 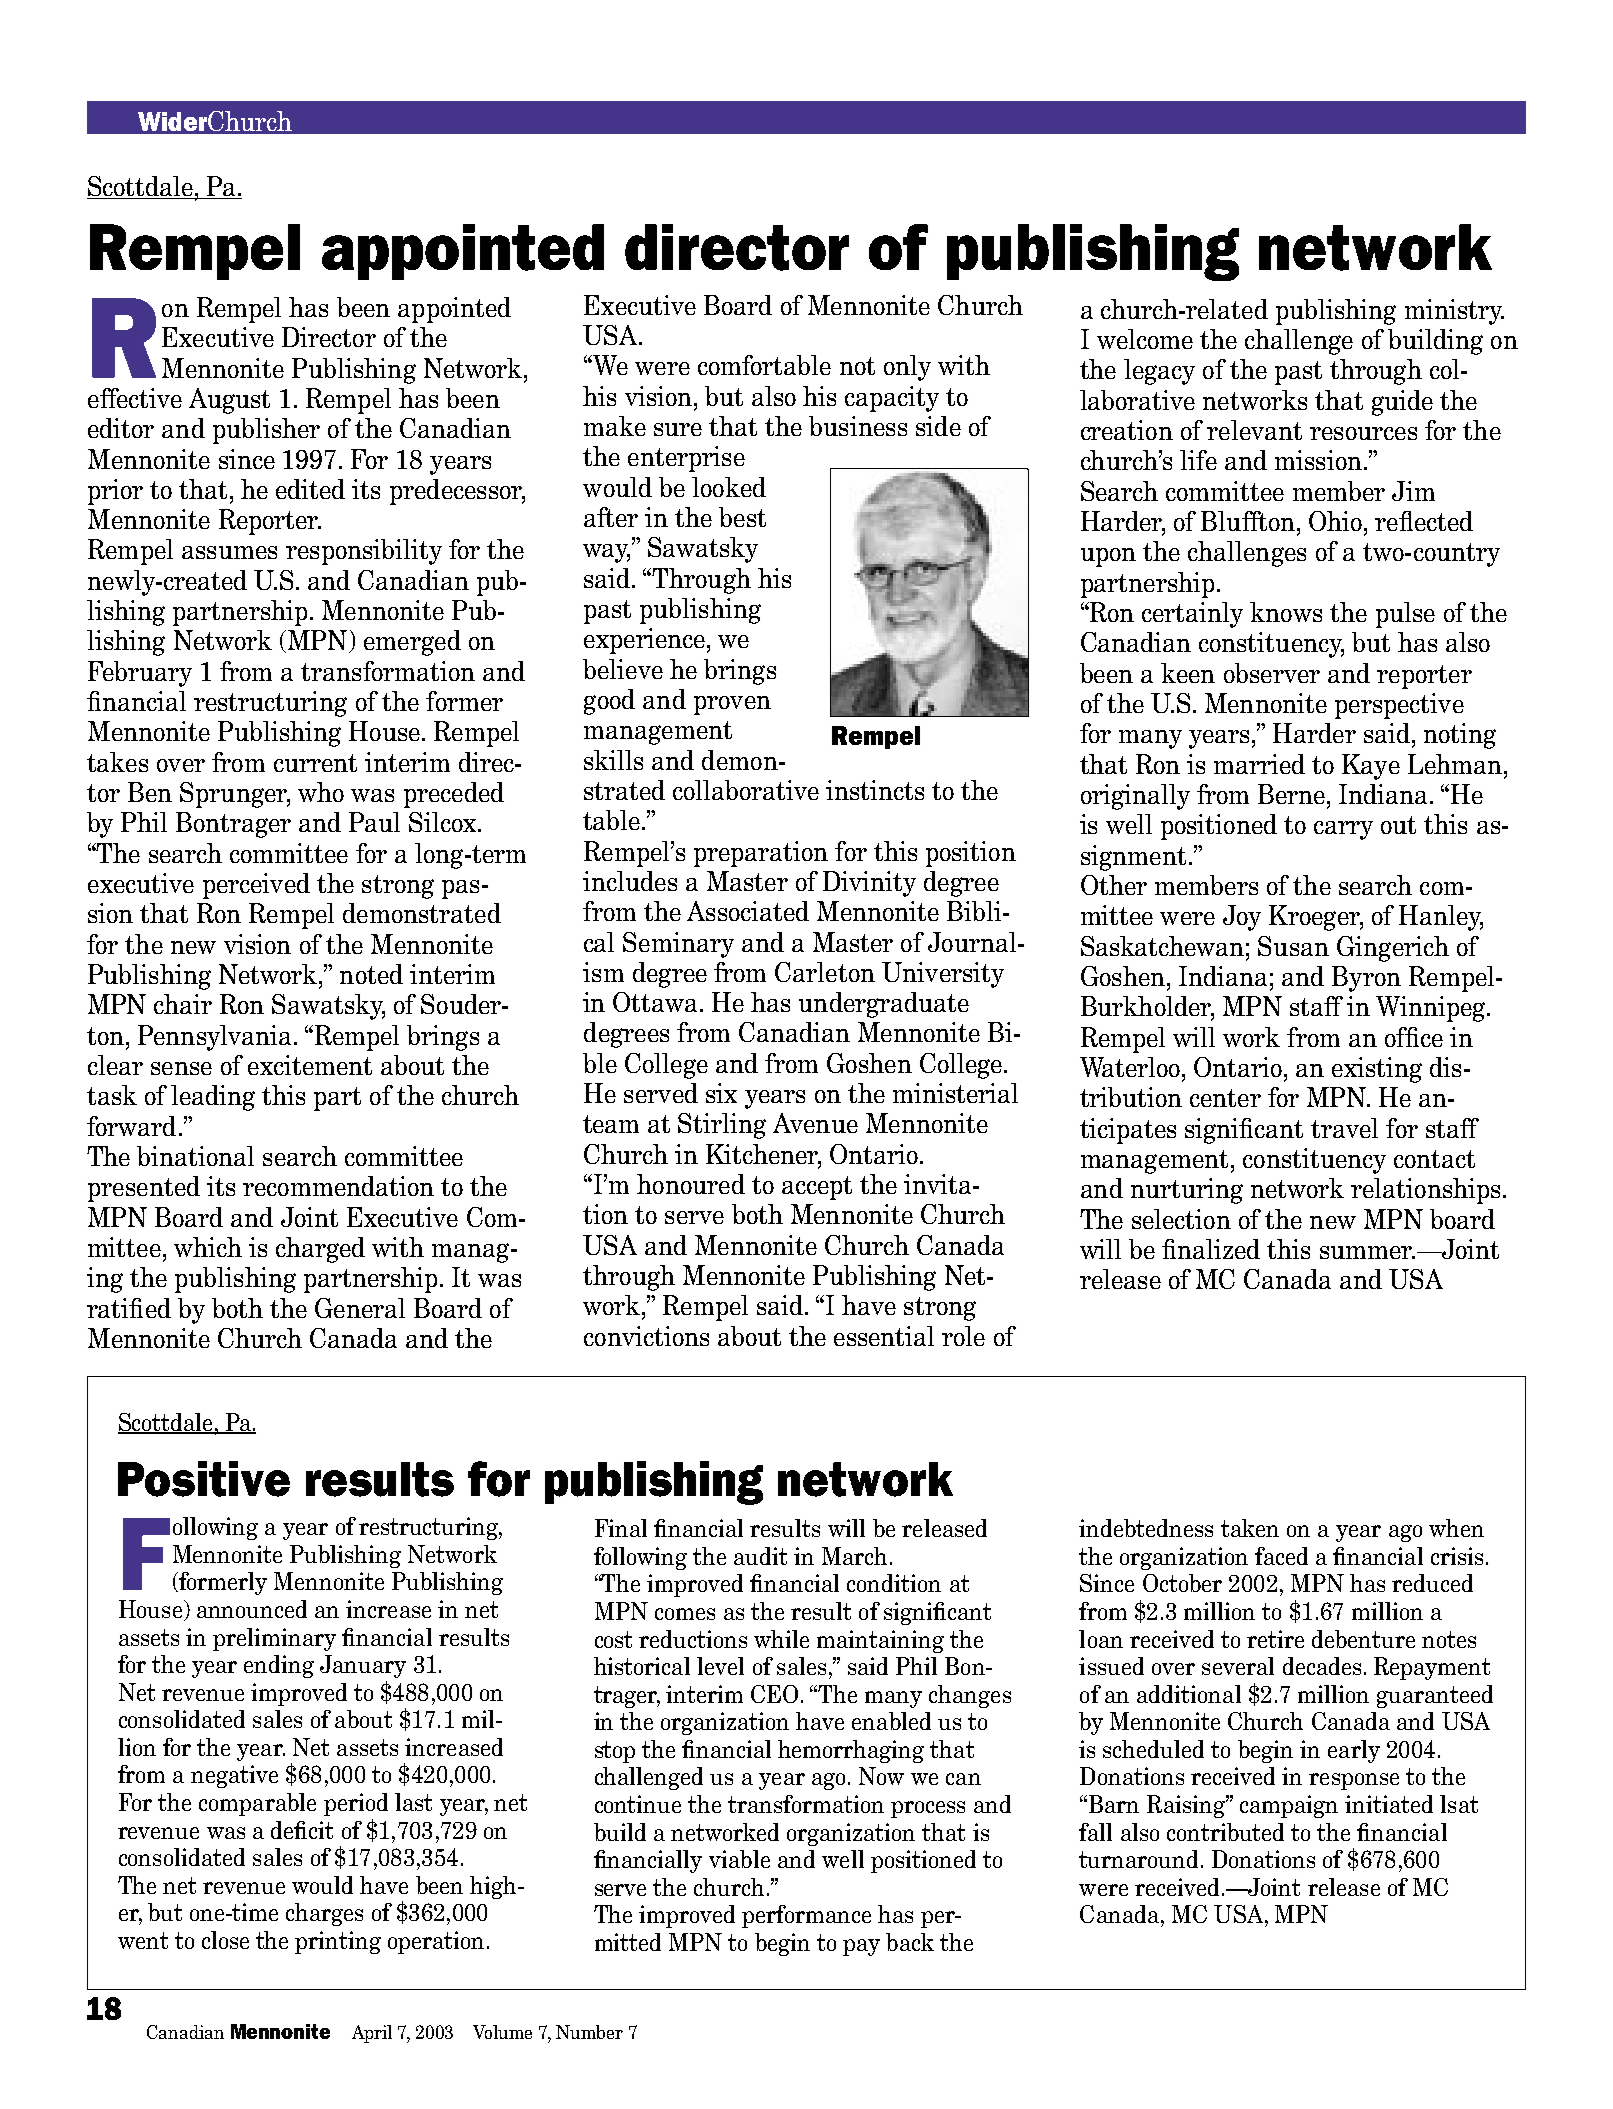 I want to click on accept, so click(x=817, y=1188).
